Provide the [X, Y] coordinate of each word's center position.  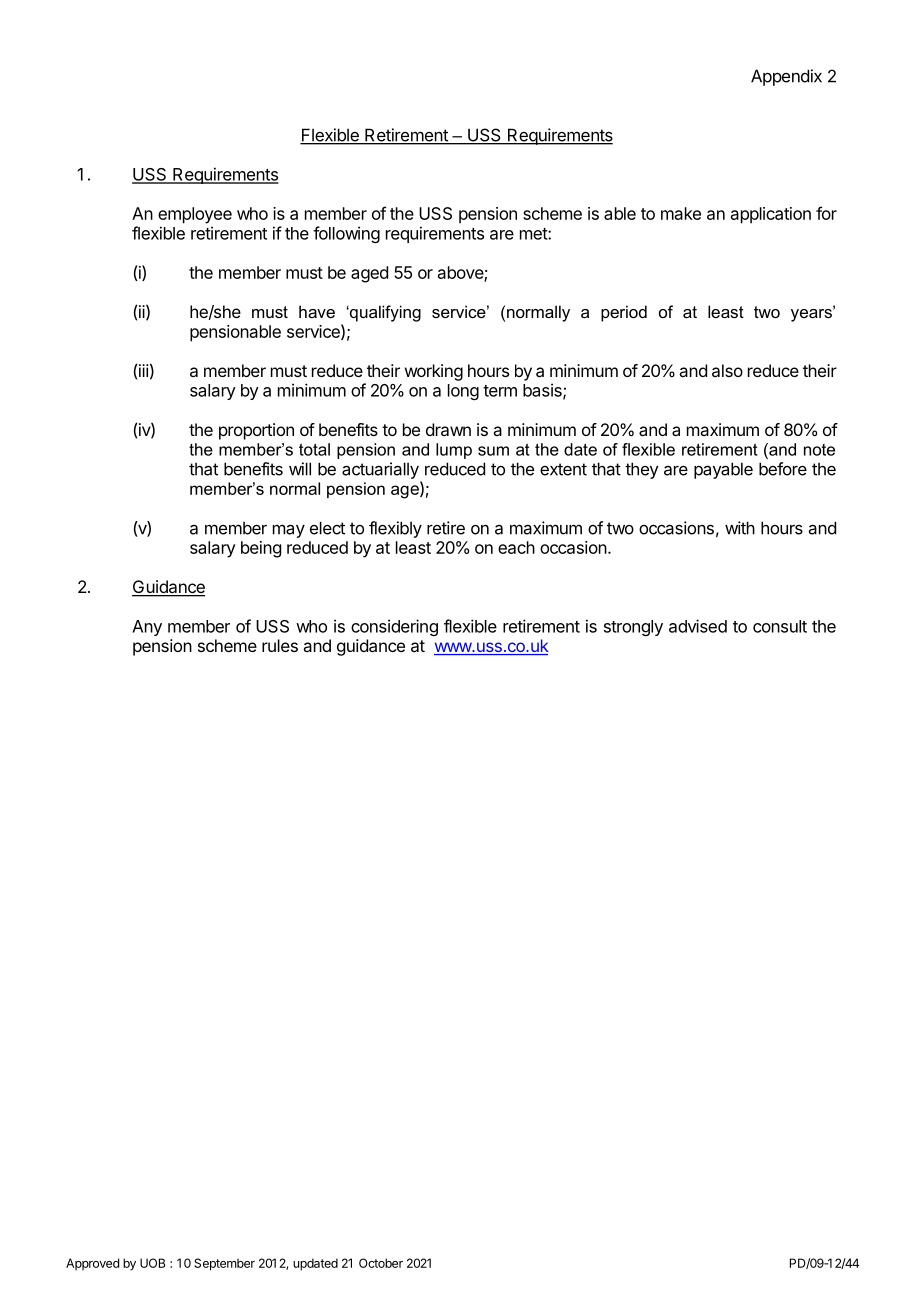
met [534, 234]
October [381, 1263]
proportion [256, 431]
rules [280, 645]
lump [454, 451]
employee [195, 215]
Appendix [786, 77]
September [224, 1264]
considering [394, 627]
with [740, 528]
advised [698, 626]
